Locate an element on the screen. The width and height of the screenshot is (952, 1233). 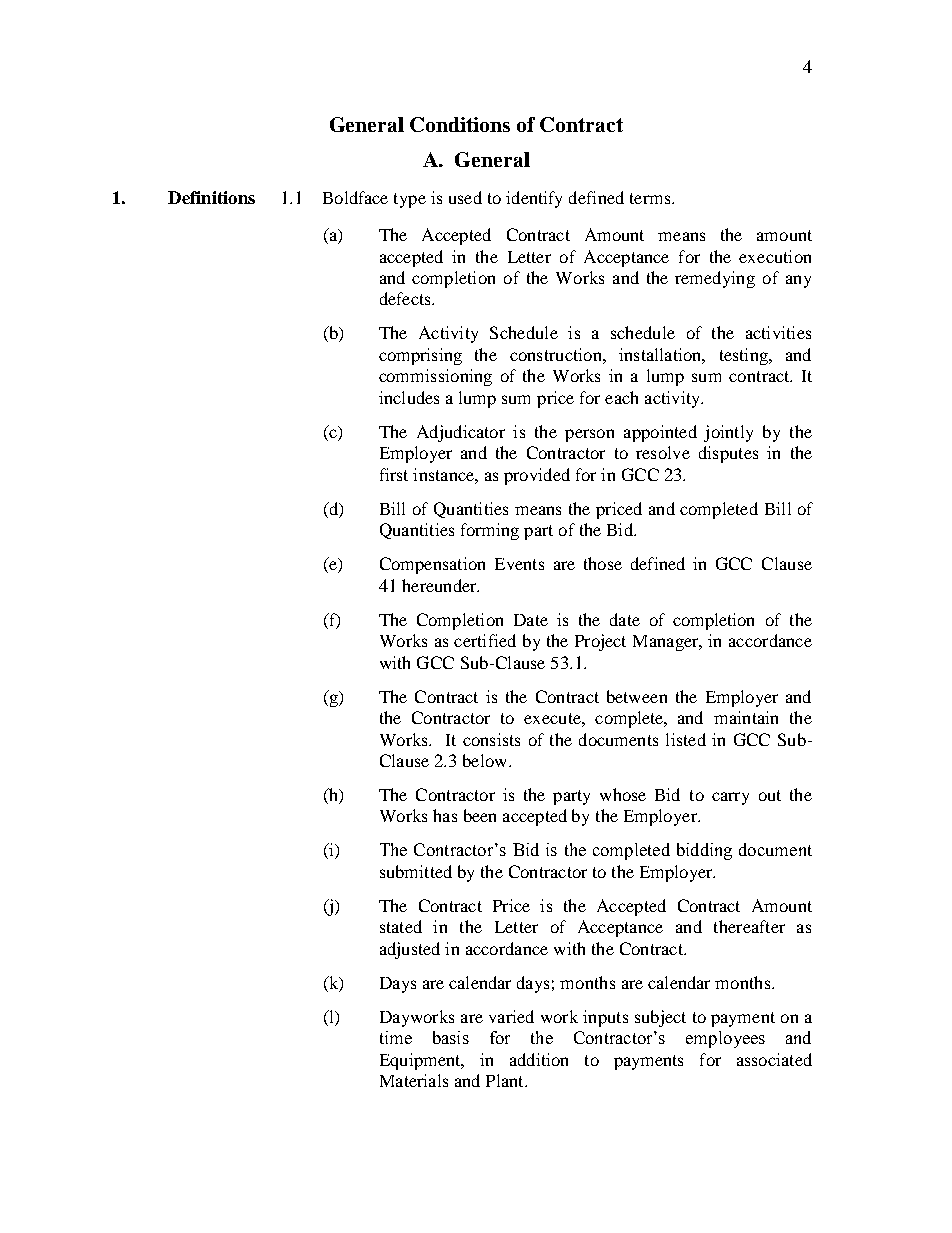
Definitions is located at coordinates (211, 197).
